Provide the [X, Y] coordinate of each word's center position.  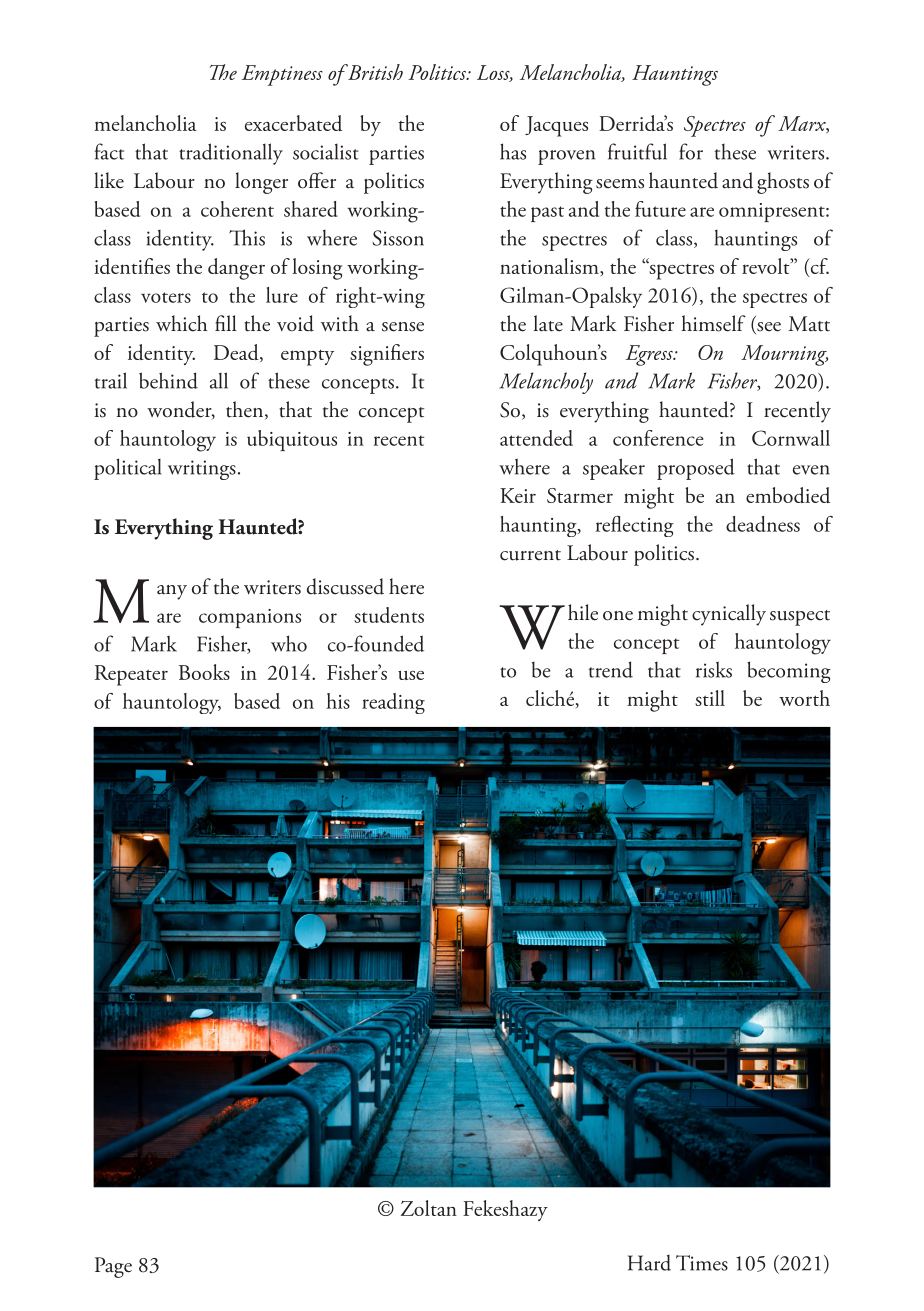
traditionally [231, 154]
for [691, 151]
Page [113, 1267]
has [513, 151]
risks [714, 669]
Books [204, 672]
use [411, 675]
